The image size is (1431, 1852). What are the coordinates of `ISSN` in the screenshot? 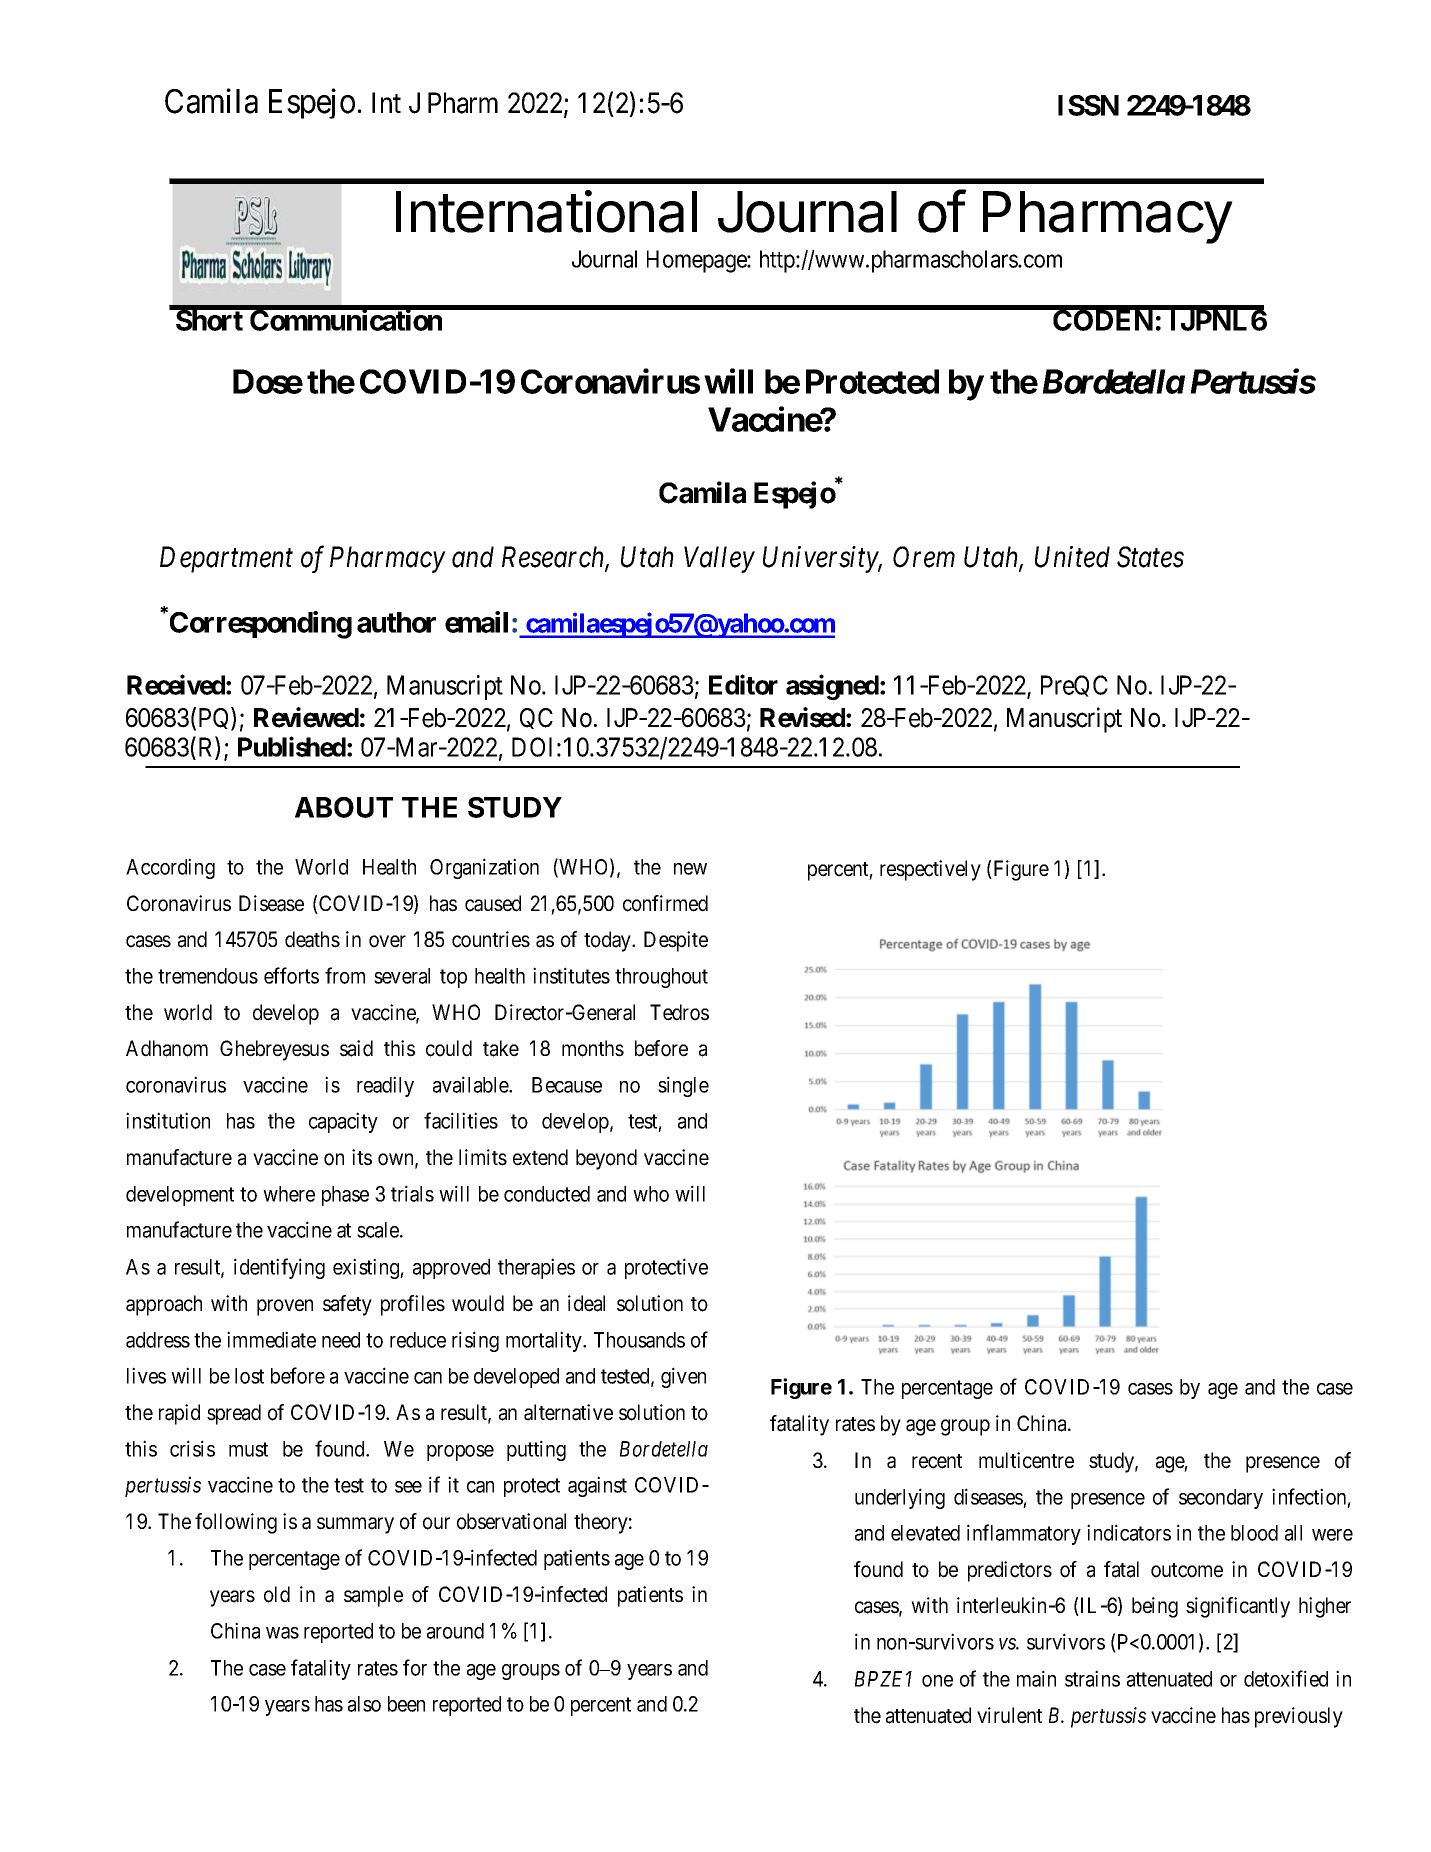 It's located at (1088, 105).
